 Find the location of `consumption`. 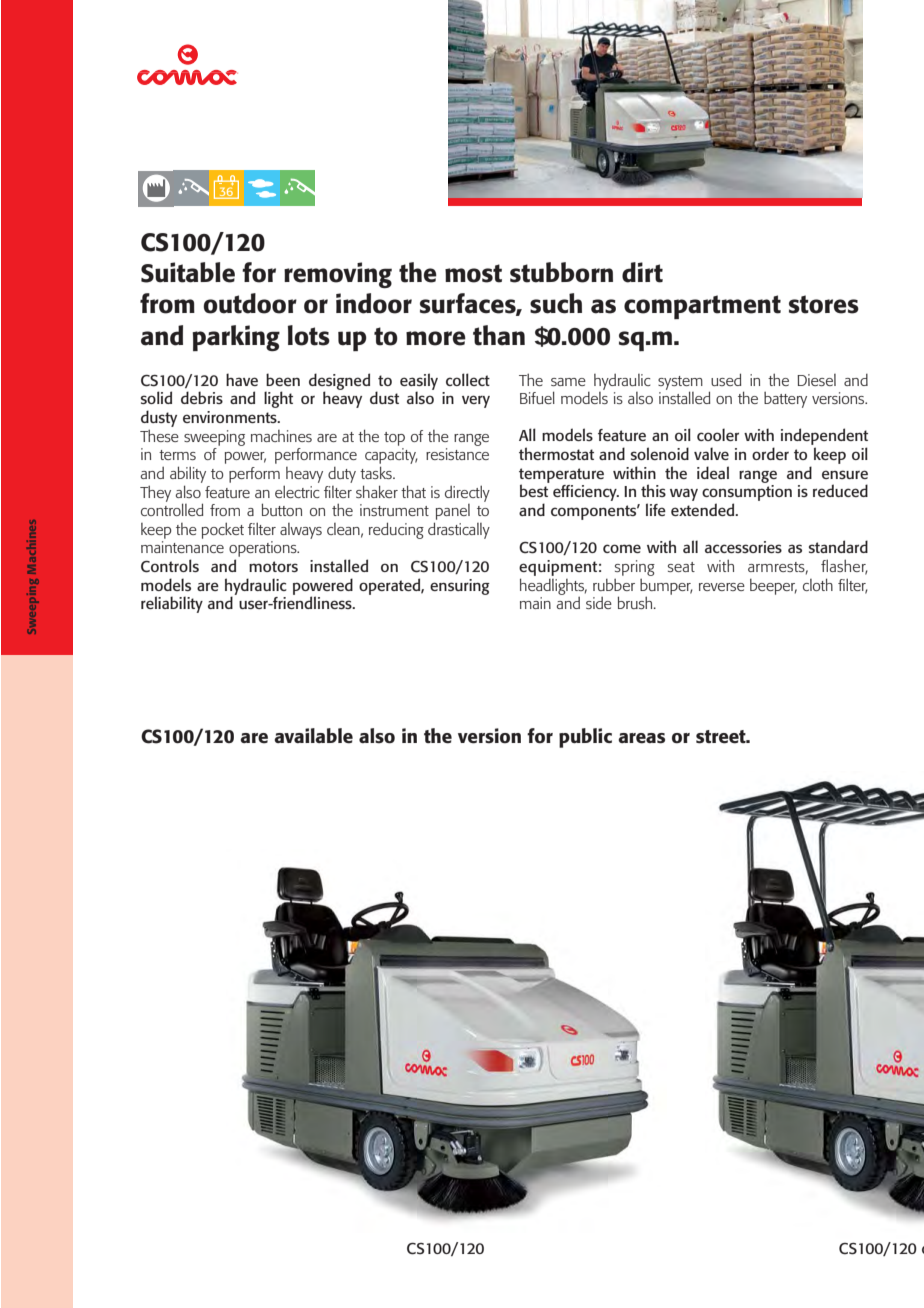

consumption is located at coordinates (747, 494).
